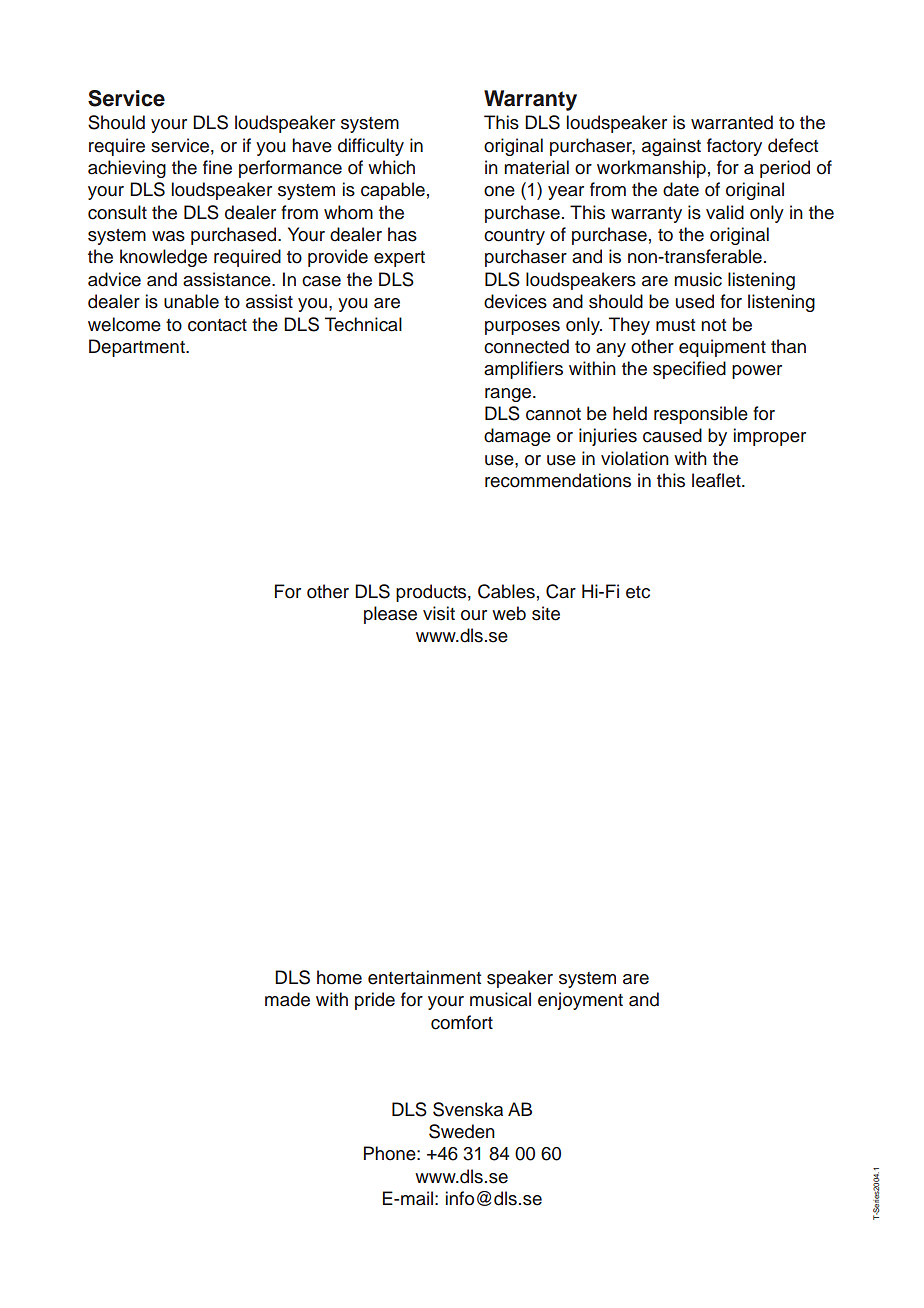 The width and height of the screenshot is (924, 1308). What do you see at coordinates (580, 1001) in the screenshot?
I see `enjoyment` at bounding box center [580, 1001].
